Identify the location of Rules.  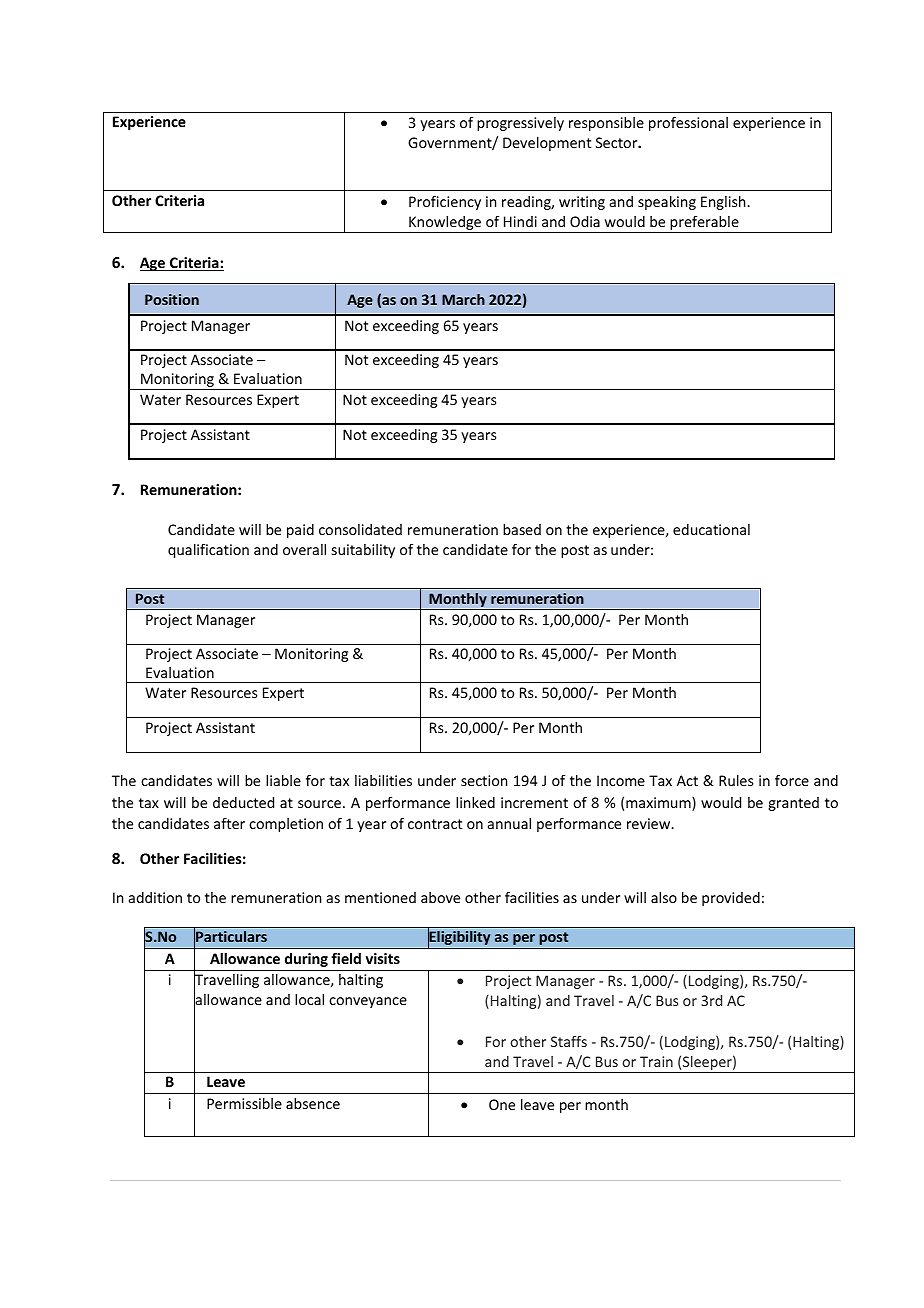
(736, 780).
